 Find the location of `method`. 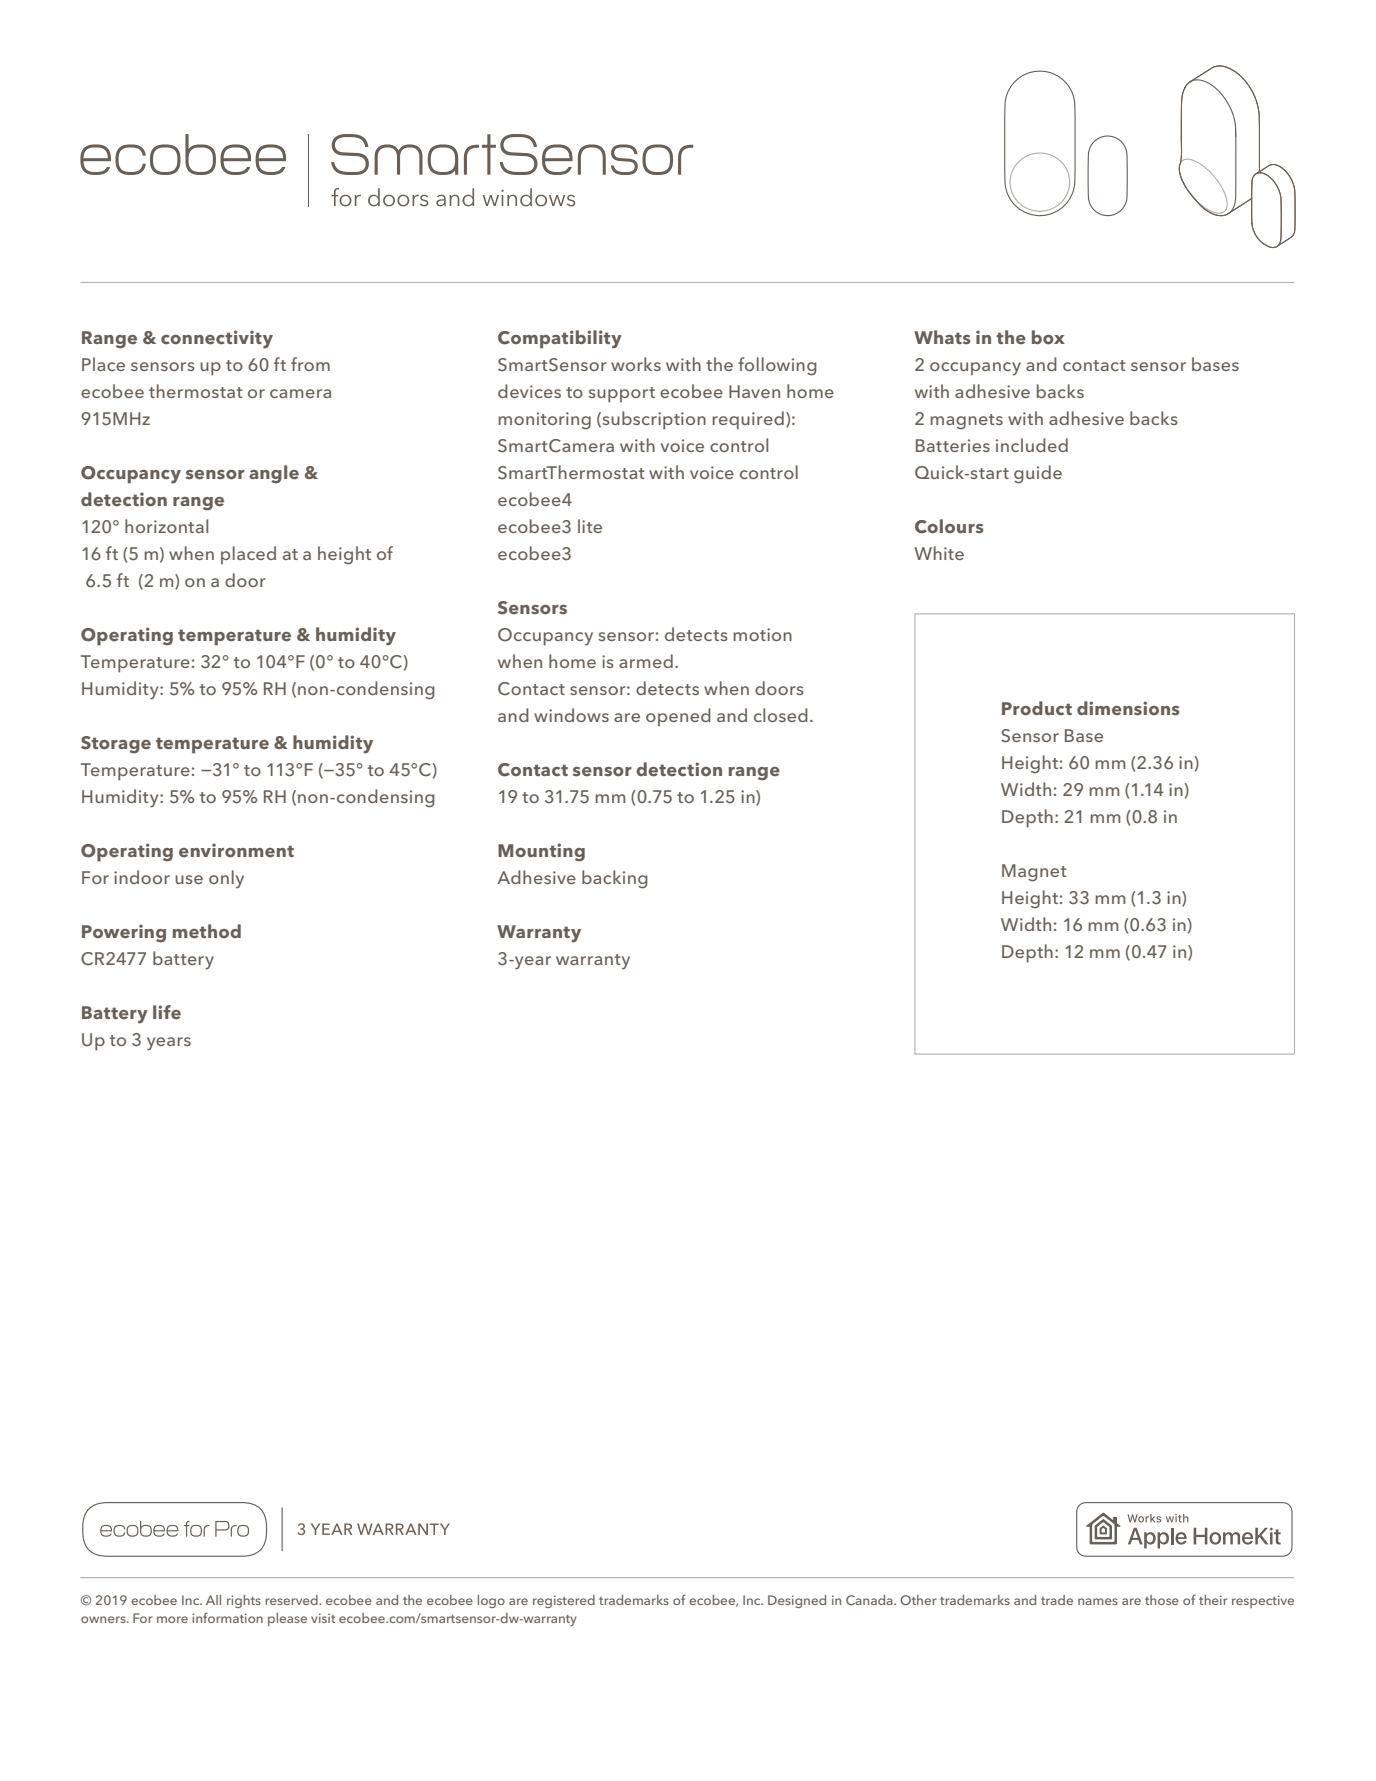

method is located at coordinates (207, 931).
